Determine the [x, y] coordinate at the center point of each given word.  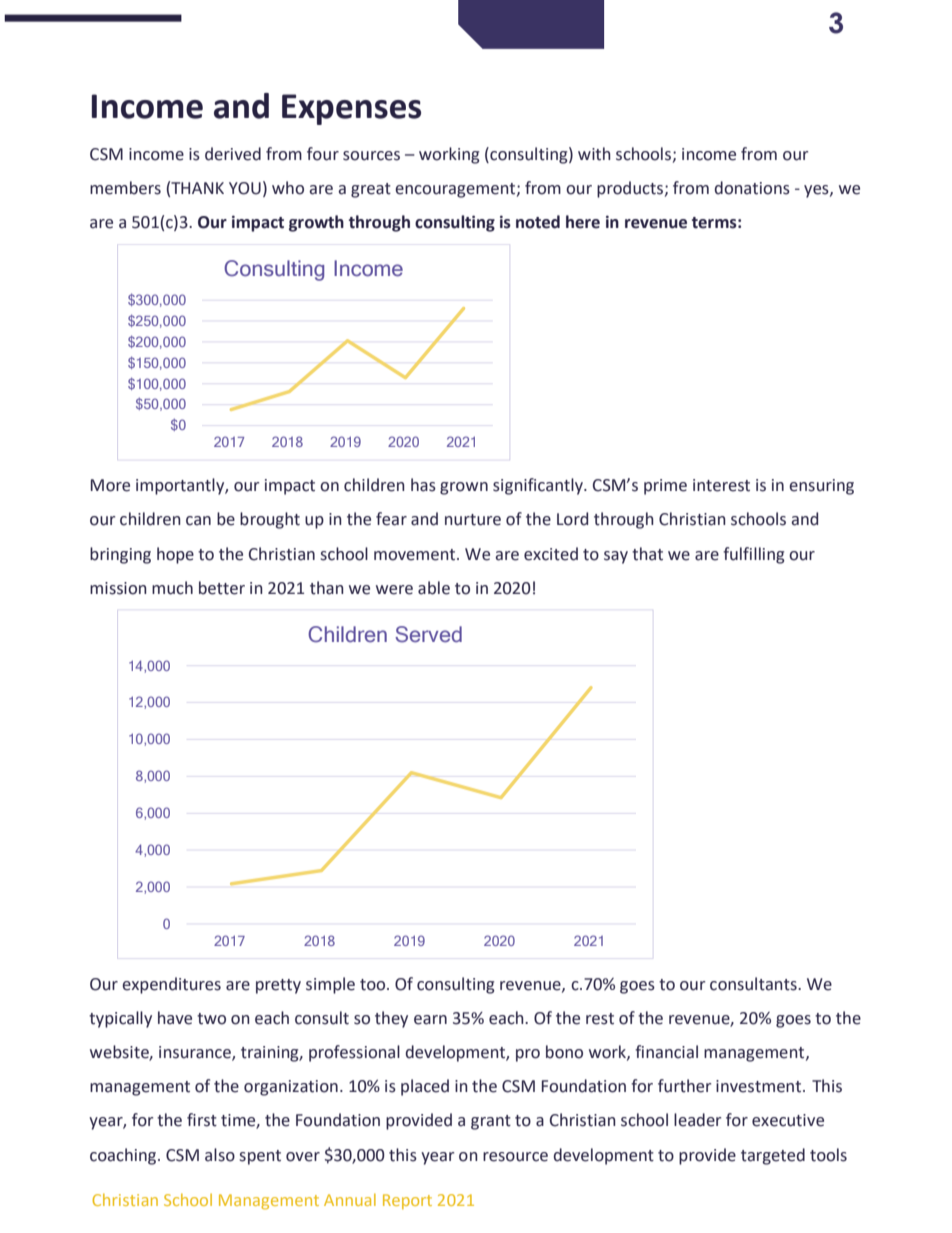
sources [371, 156]
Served [428, 634]
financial [666, 1052]
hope [175, 555]
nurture [473, 520]
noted [538, 222]
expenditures [171, 985]
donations [752, 188]
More [110, 485]
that [647, 554]
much [172, 588]
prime [665, 487]
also [220, 1155]
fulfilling [754, 555]
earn [430, 1020]
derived [233, 154]
